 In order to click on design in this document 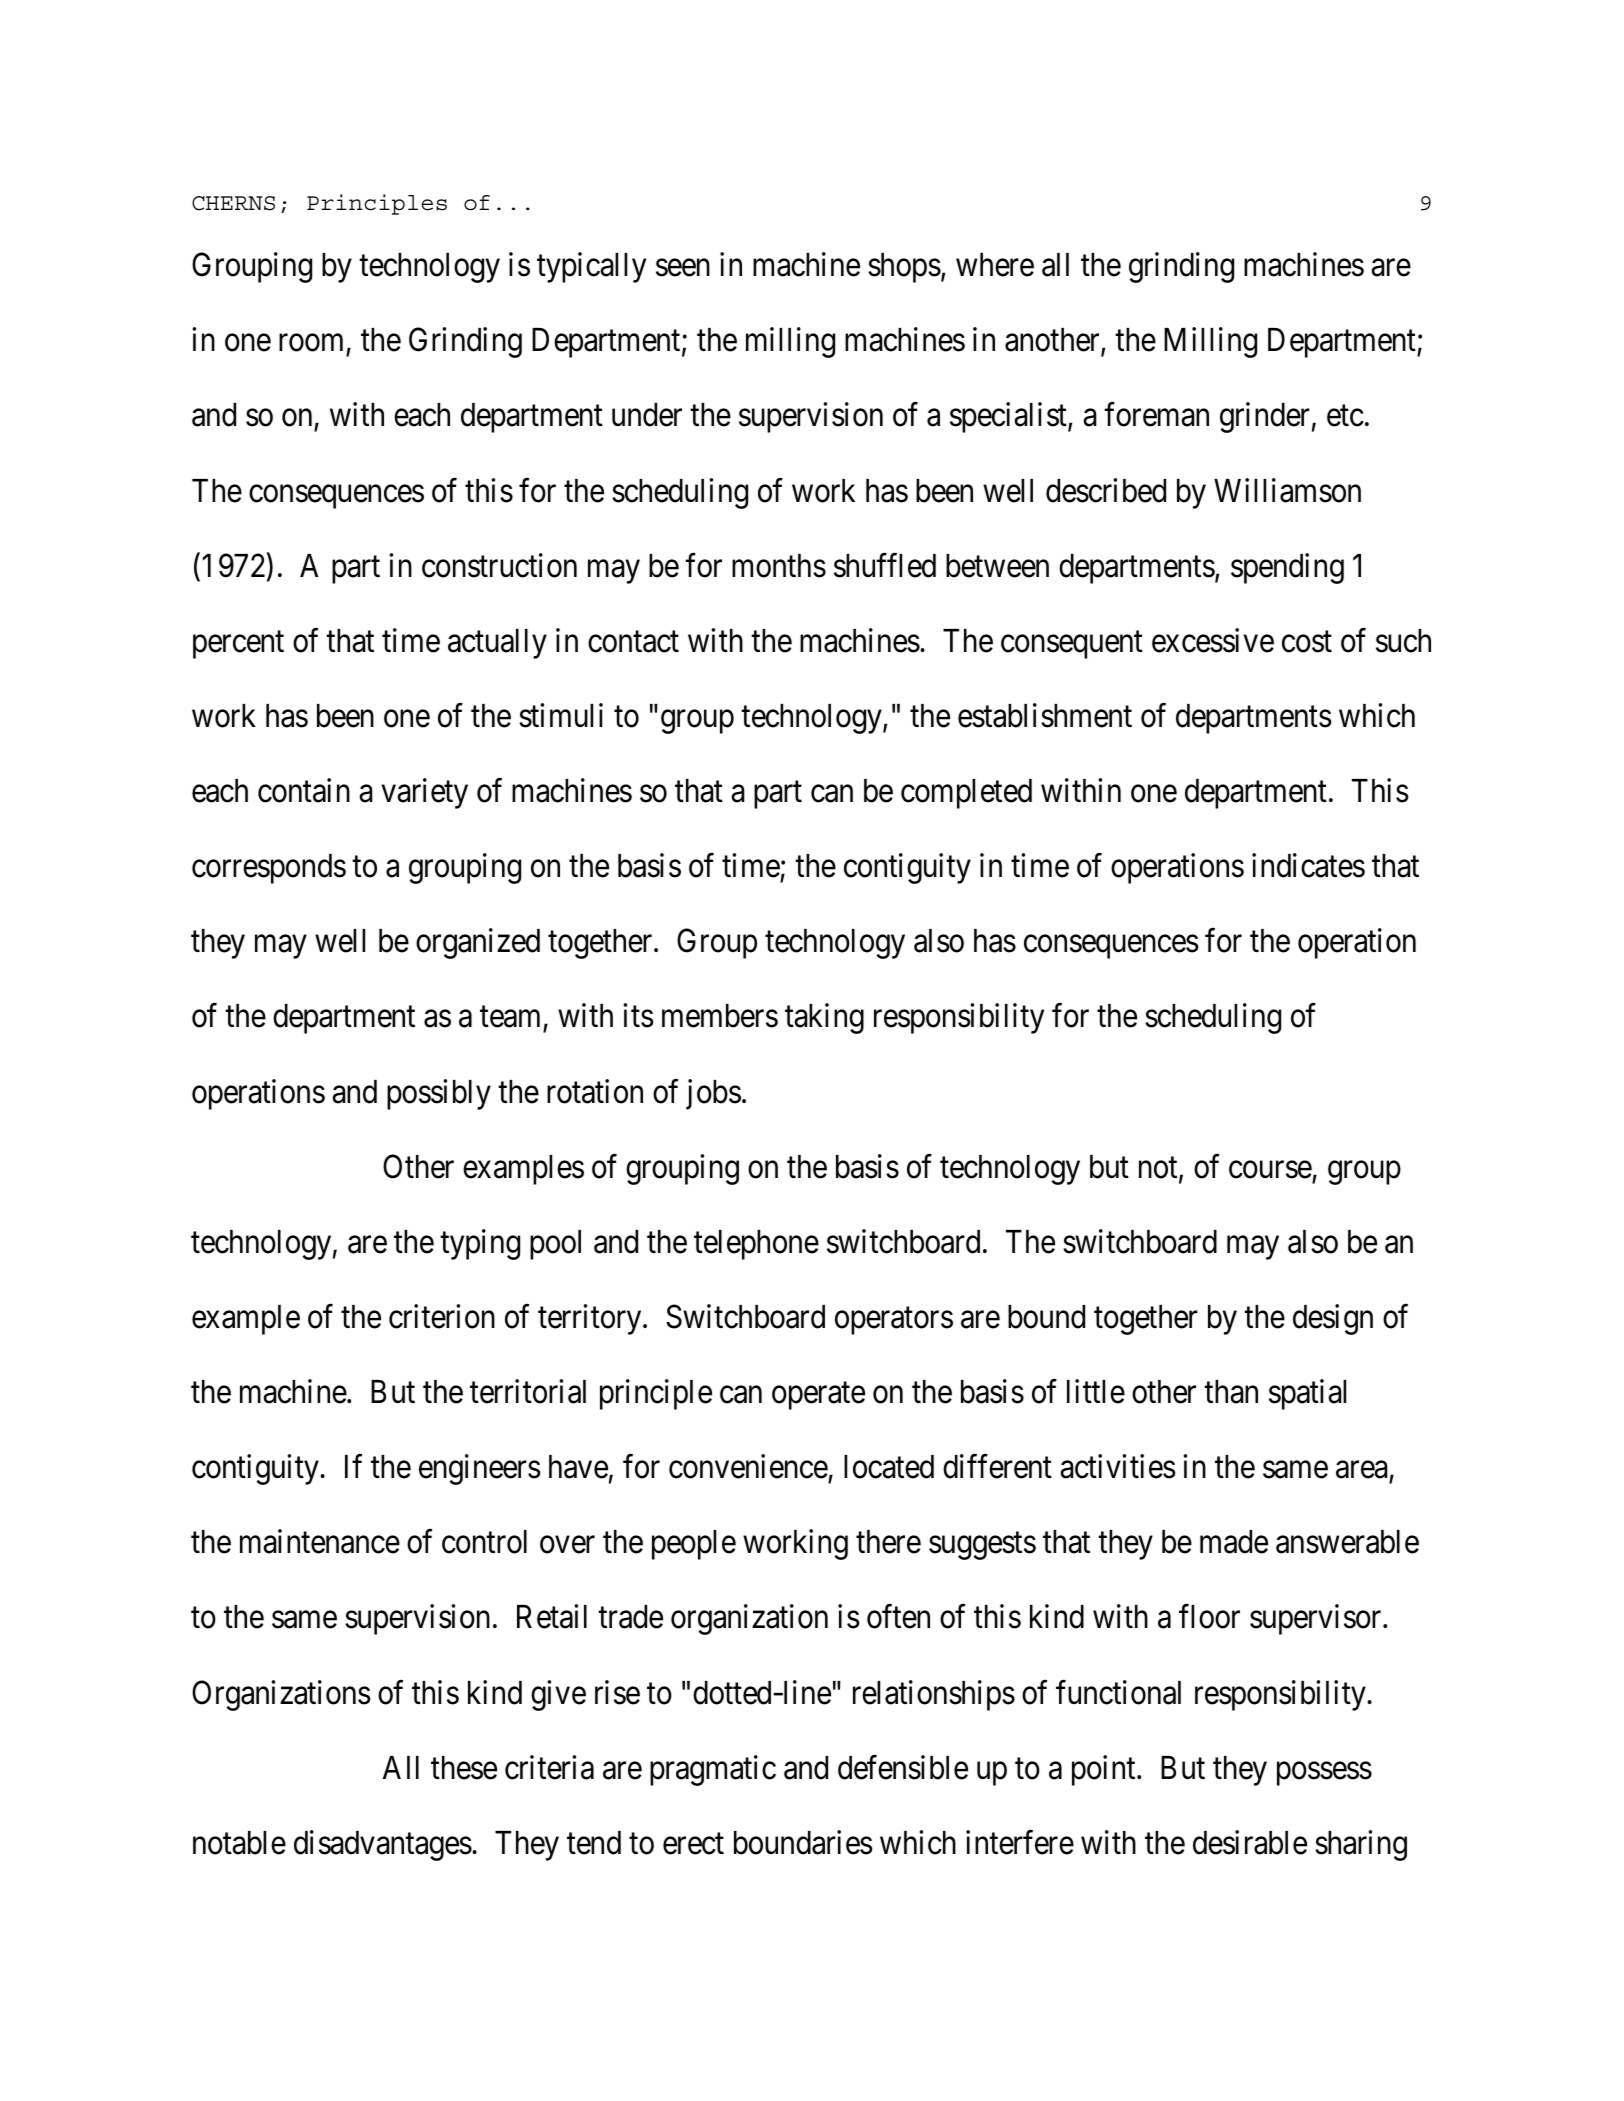, I will do `click(1333, 1319)`.
